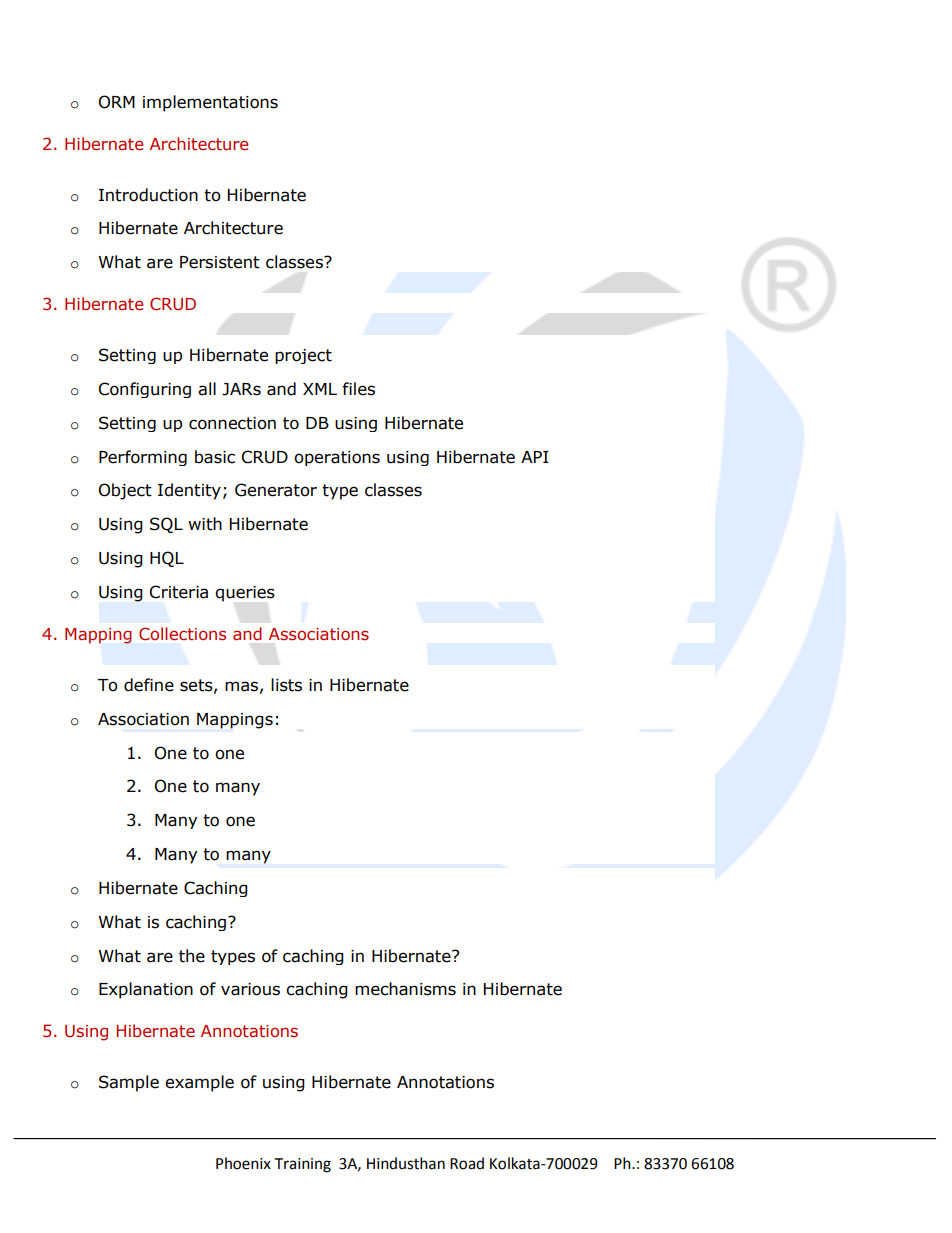 The image size is (952, 1233). Describe the element at coordinates (220, 262) in the image. I see `Persistent` at that location.
